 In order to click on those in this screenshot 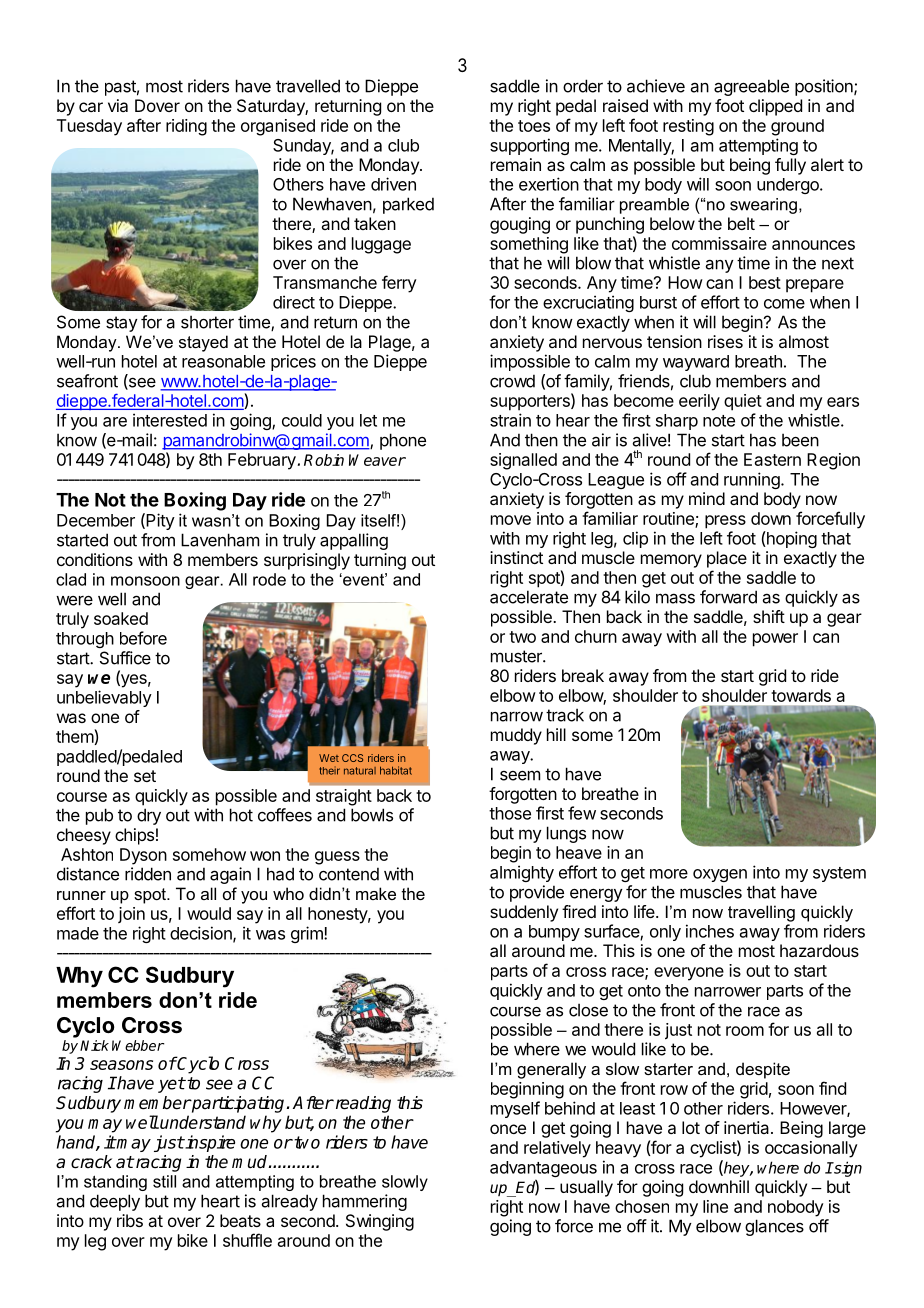, I will do `click(510, 813)`.
